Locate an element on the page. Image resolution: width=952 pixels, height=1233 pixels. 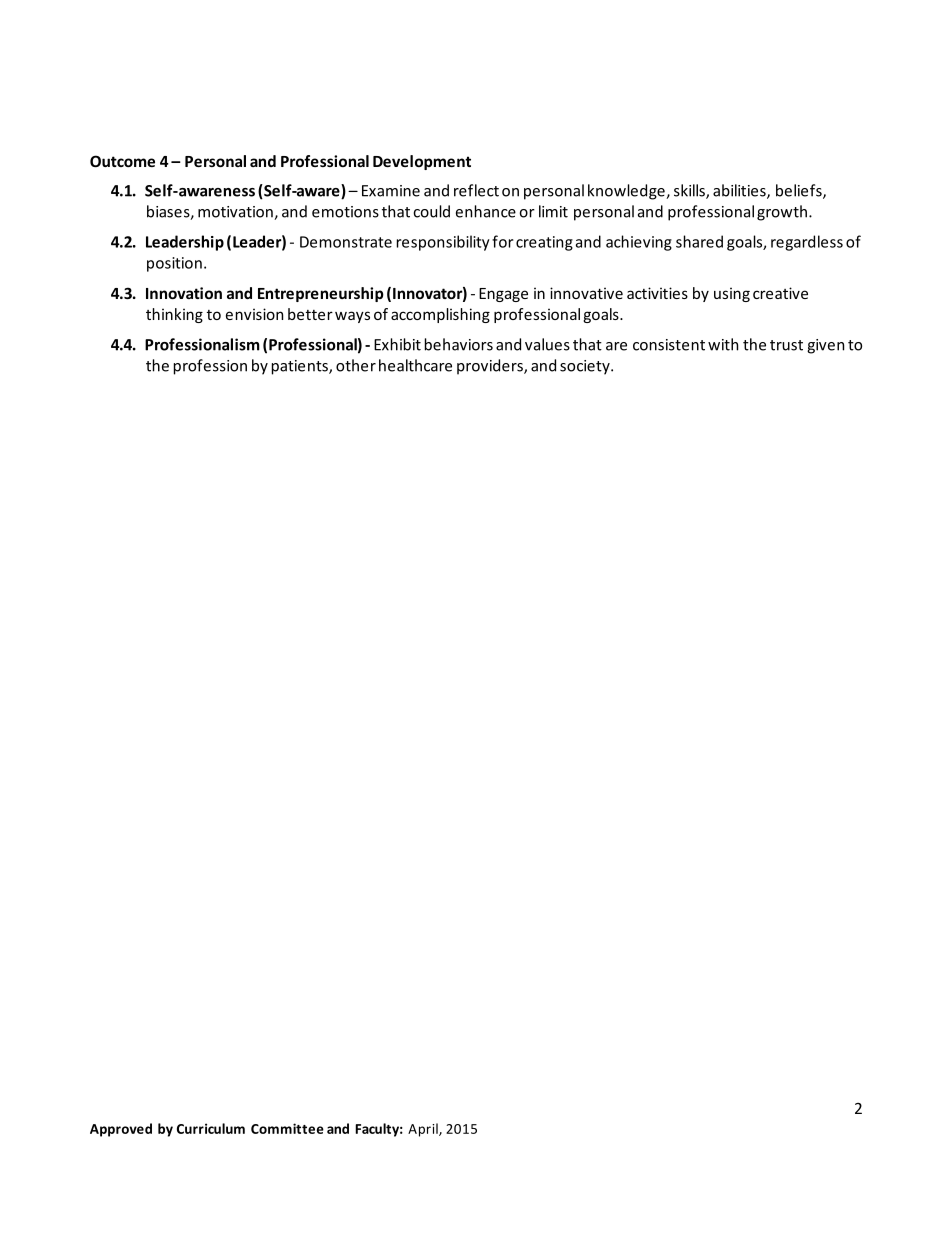
Curriculum is located at coordinates (211, 1128).
